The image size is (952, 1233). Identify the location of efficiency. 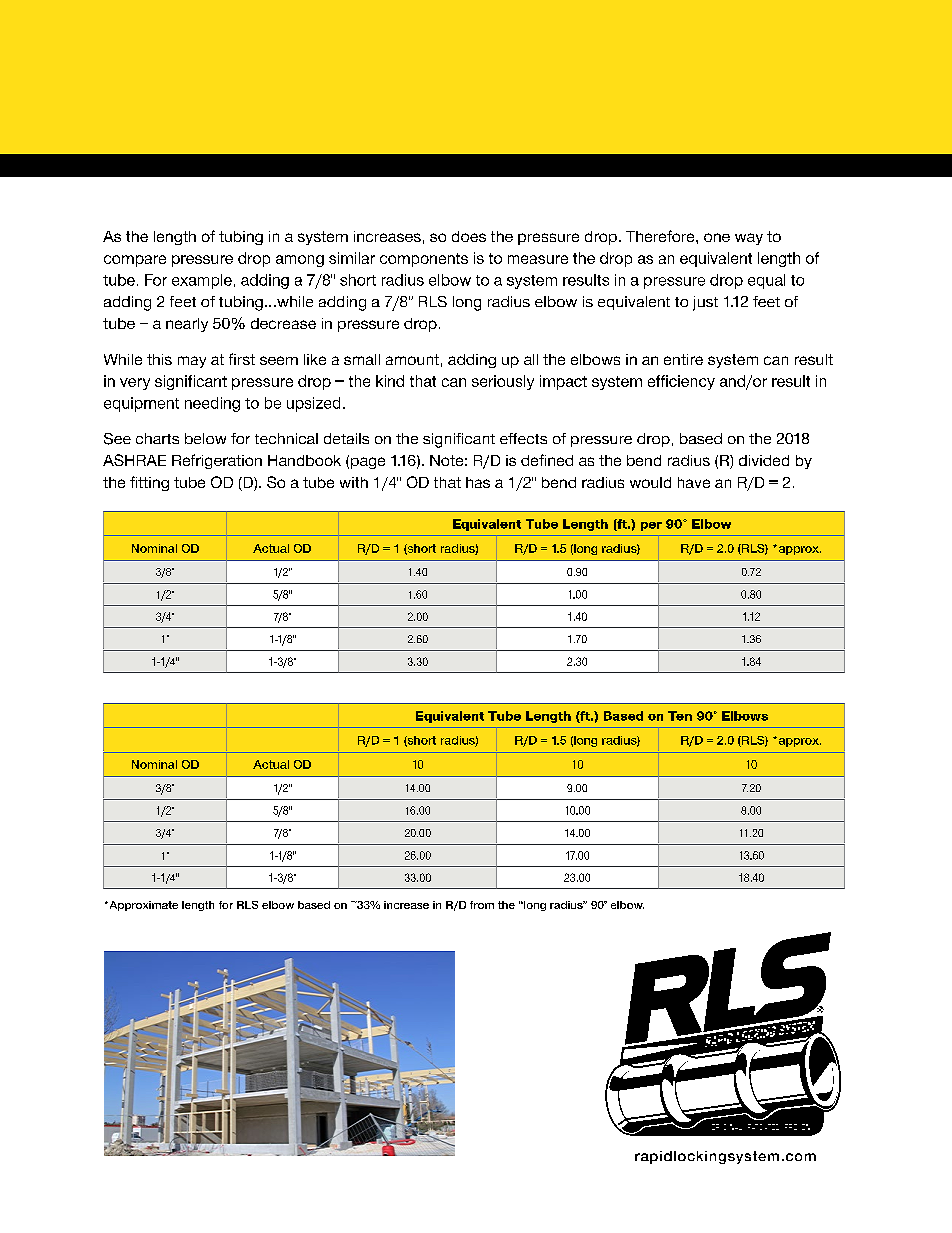
(681, 382).
